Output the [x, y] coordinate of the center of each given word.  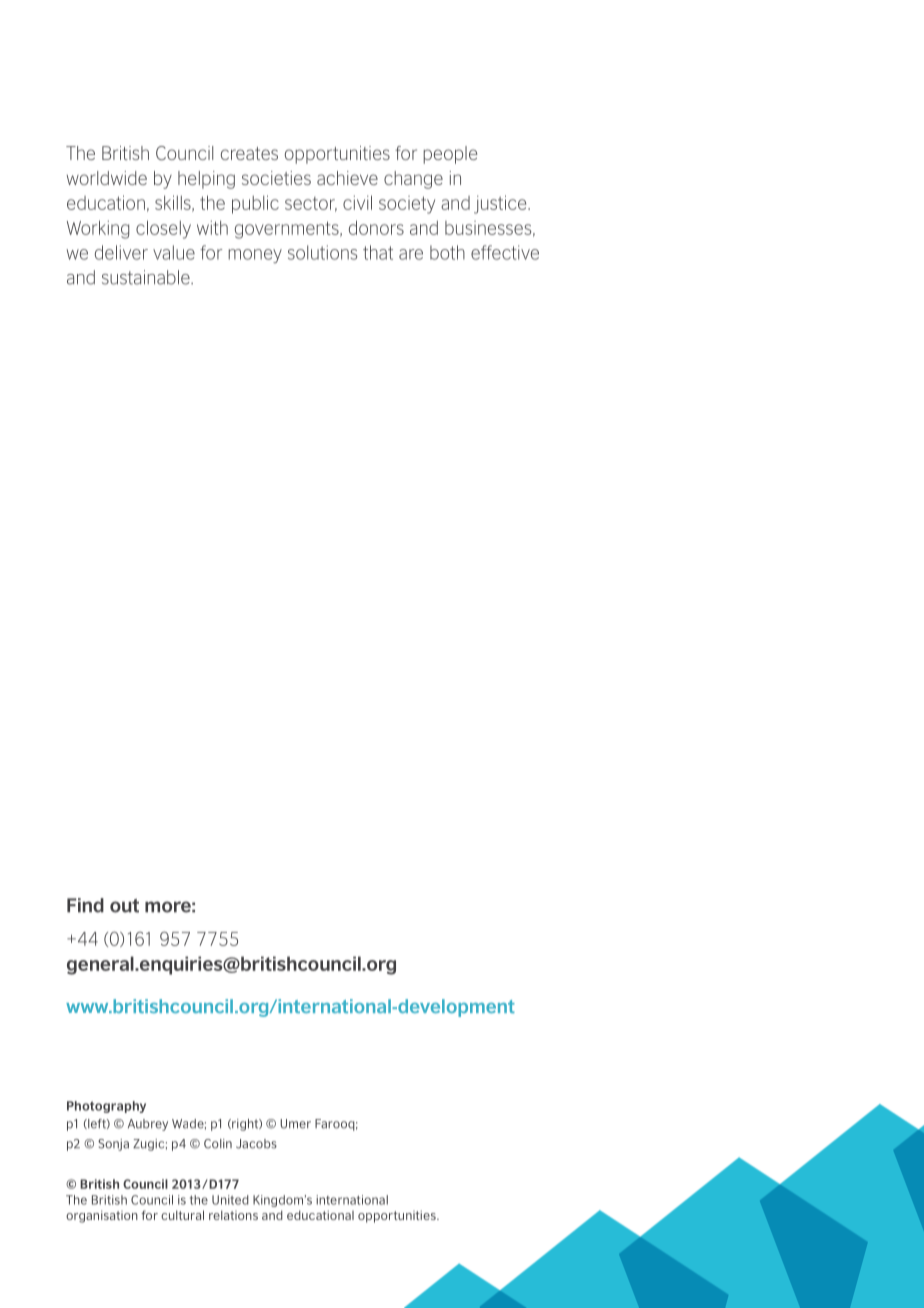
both [447, 252]
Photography [106, 1107]
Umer [295, 1124]
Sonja [113, 1145]
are [411, 254]
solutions [323, 252]
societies [276, 178]
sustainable [147, 277]
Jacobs [256, 1144]
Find [85, 905]
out [124, 906]
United [230, 1200]
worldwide [107, 178]
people [450, 155]
